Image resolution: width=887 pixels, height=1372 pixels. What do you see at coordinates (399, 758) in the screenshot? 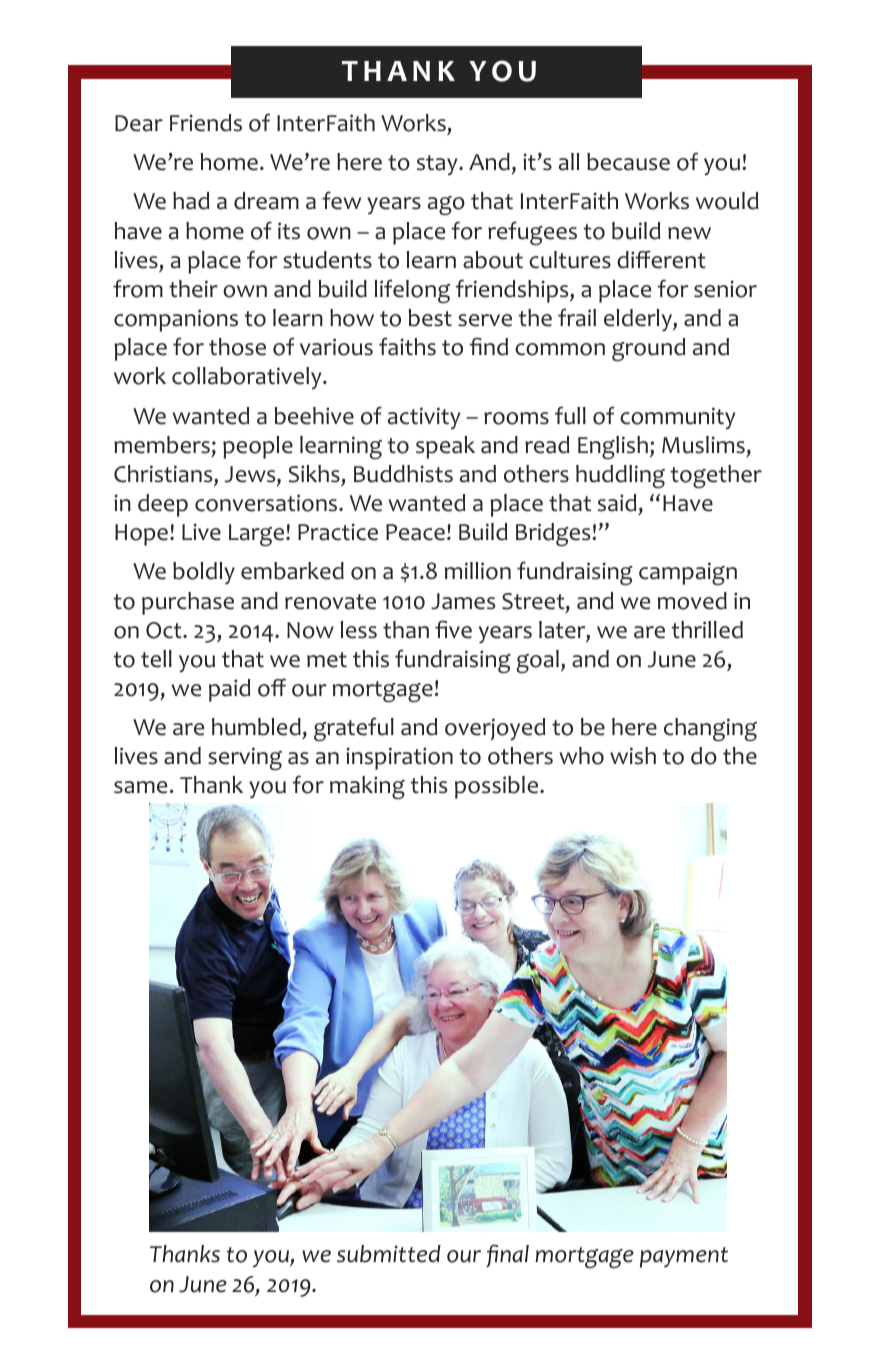
I see `inspiration` at bounding box center [399, 758].
